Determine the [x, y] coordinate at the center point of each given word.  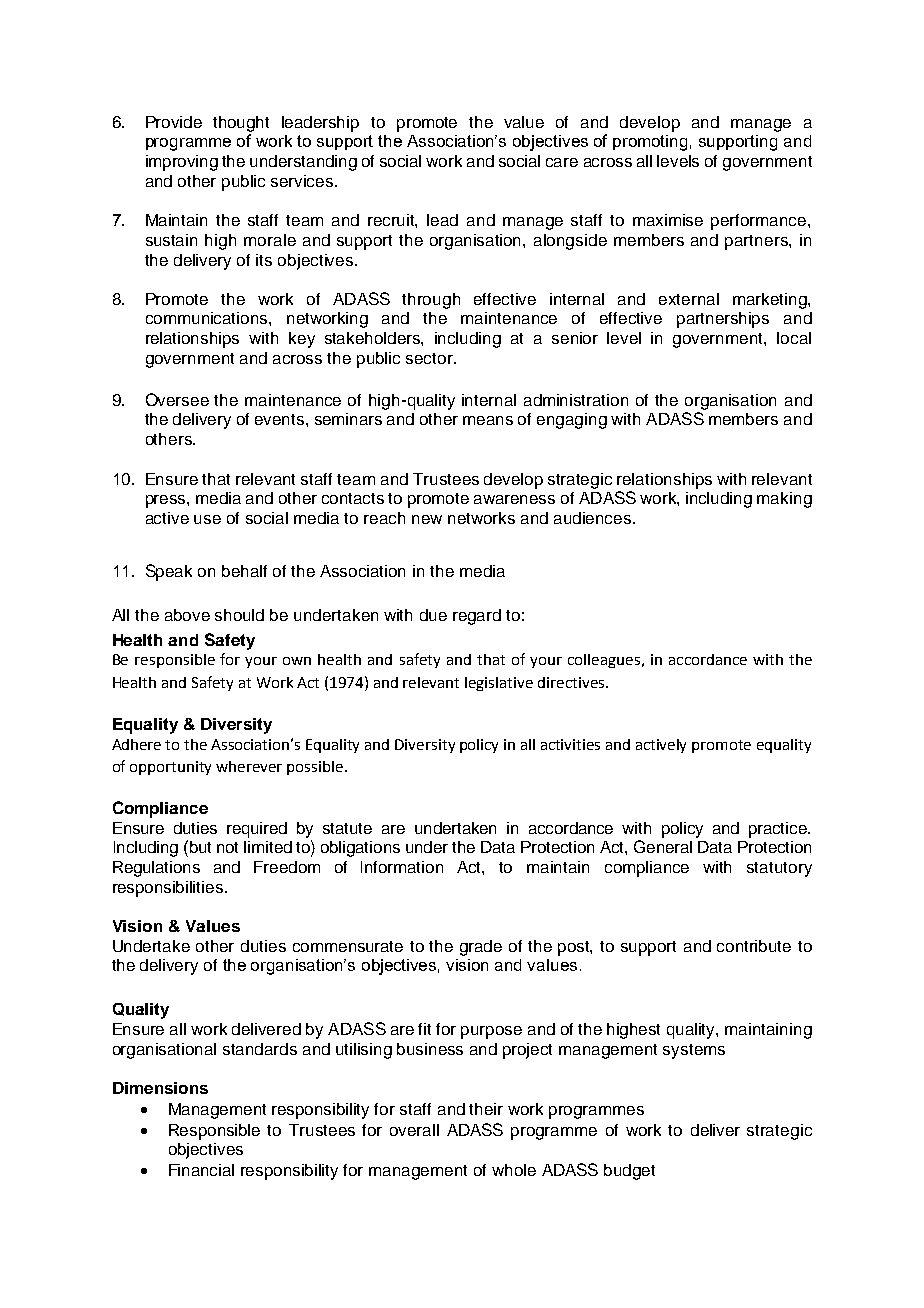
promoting [650, 143]
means [488, 420]
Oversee [177, 399]
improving [182, 163]
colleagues [604, 661]
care [562, 162]
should [239, 615]
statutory [779, 869]
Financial [201, 1170]
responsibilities [169, 889]
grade [481, 948]
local [794, 338]
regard [477, 617]
